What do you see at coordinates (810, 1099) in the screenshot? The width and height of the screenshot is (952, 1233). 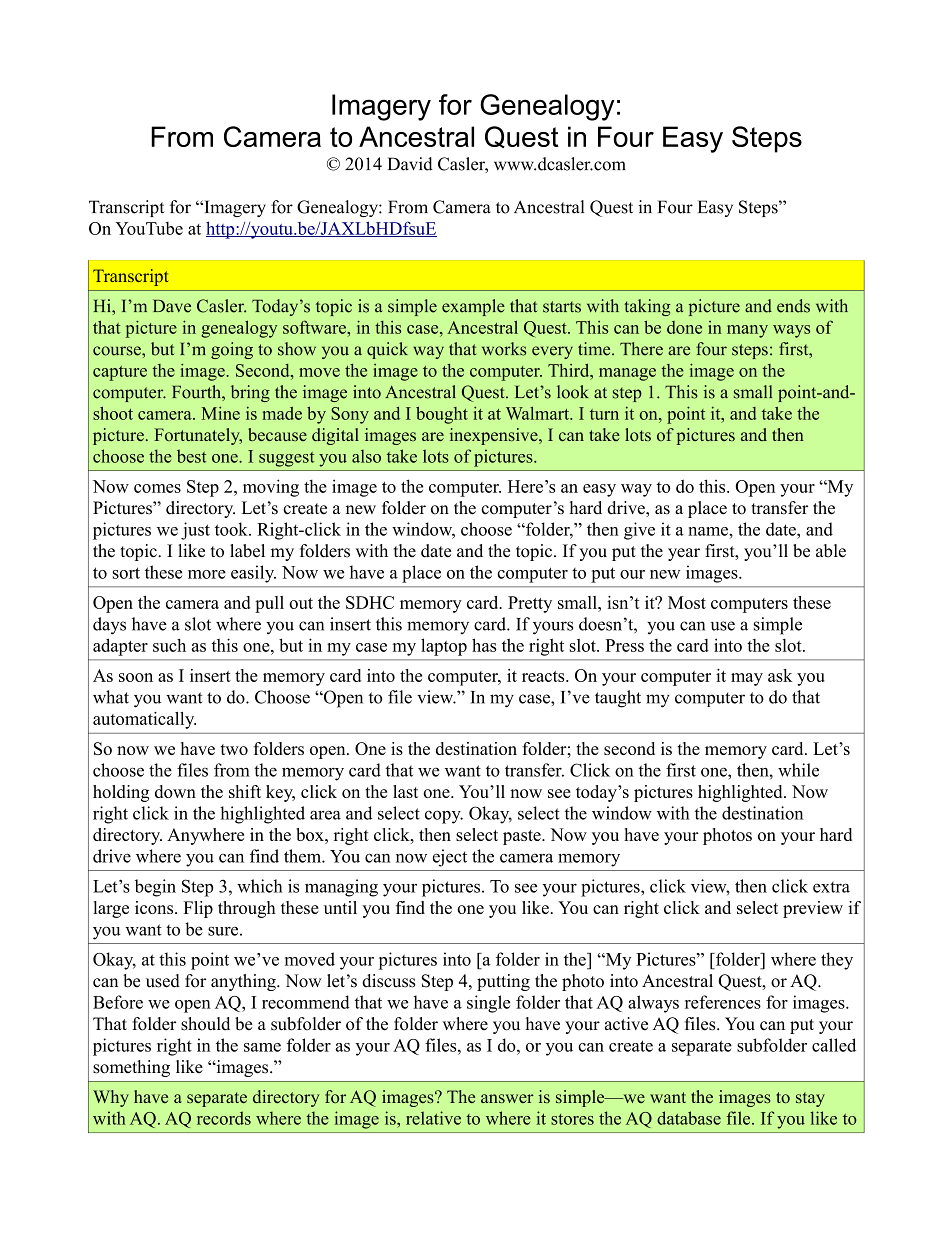 I see `stay` at bounding box center [810, 1099].
